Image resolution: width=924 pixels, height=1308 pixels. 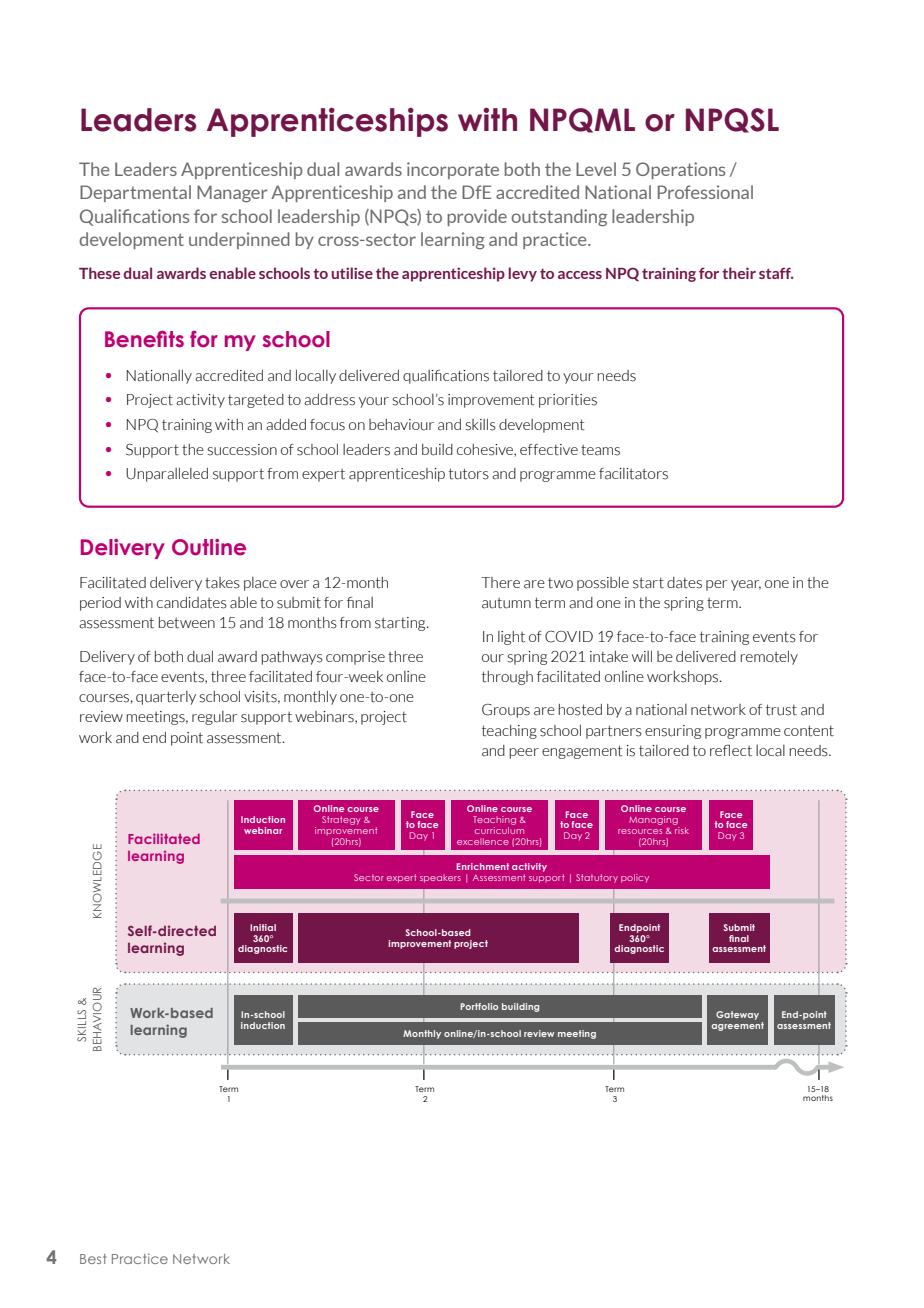 What do you see at coordinates (737, 1025) in the screenshot?
I see `agreement` at bounding box center [737, 1025].
